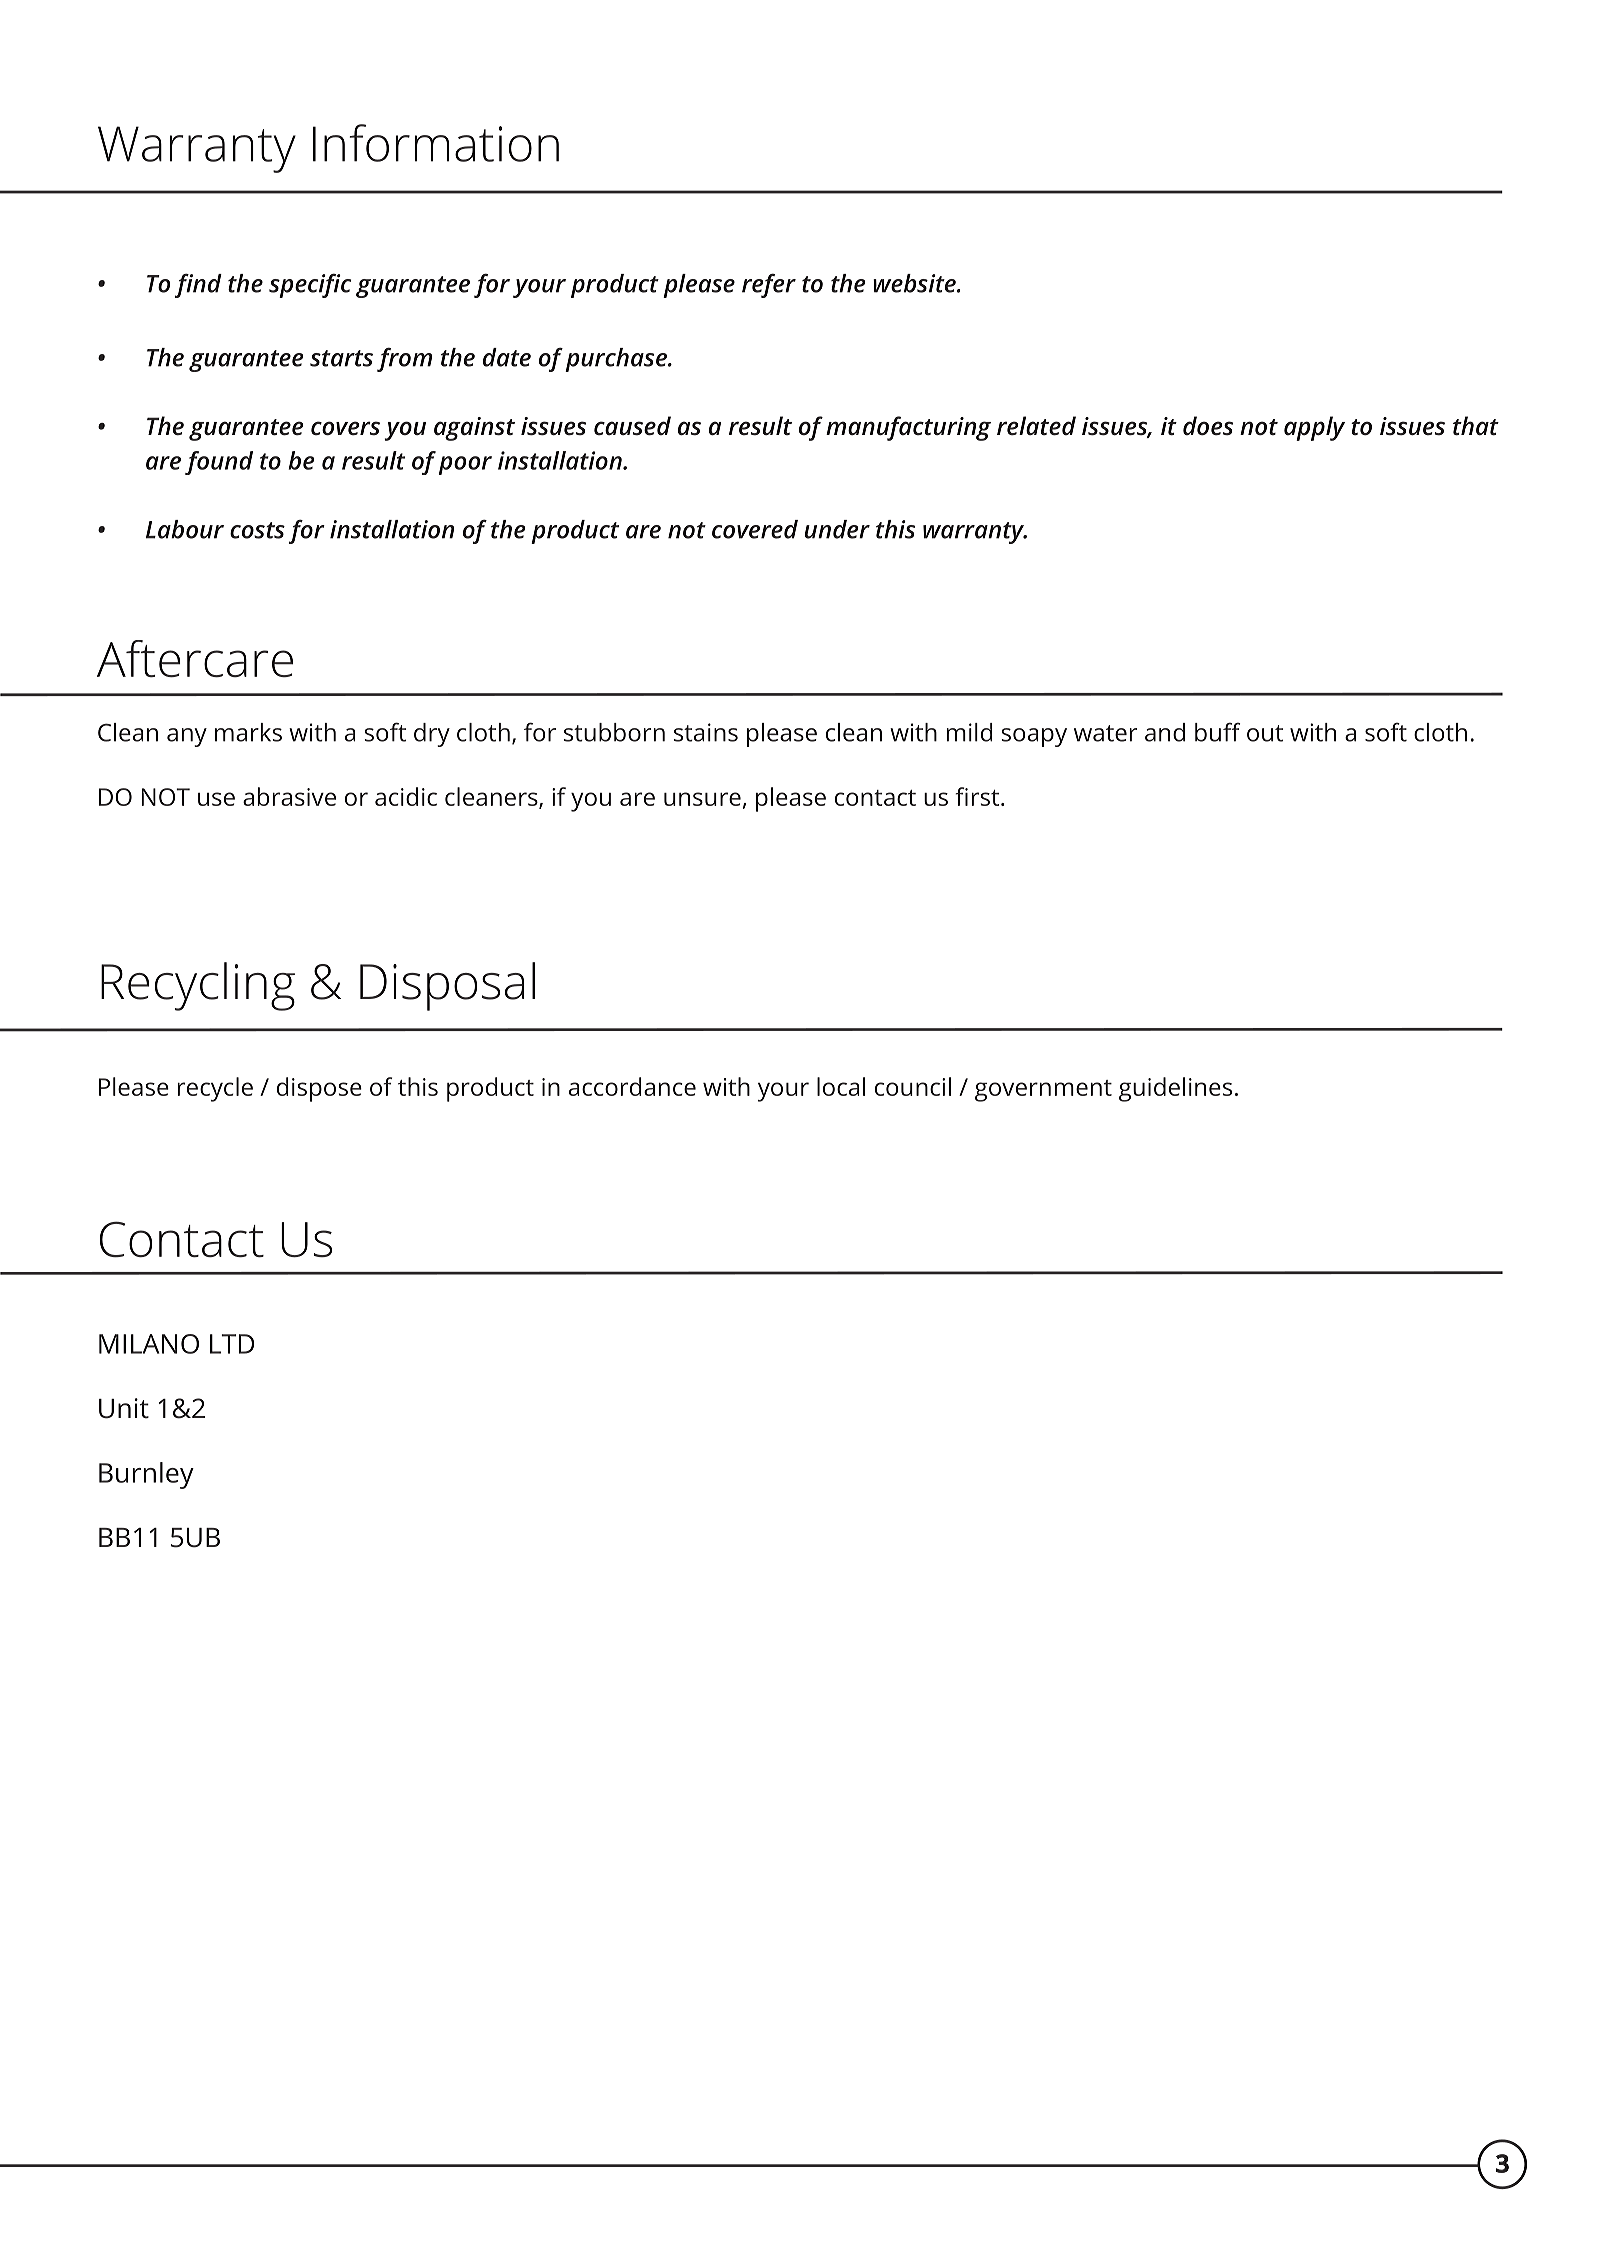 The image size is (1599, 2261). Describe the element at coordinates (257, 530) in the document. I see `costs` at that location.
